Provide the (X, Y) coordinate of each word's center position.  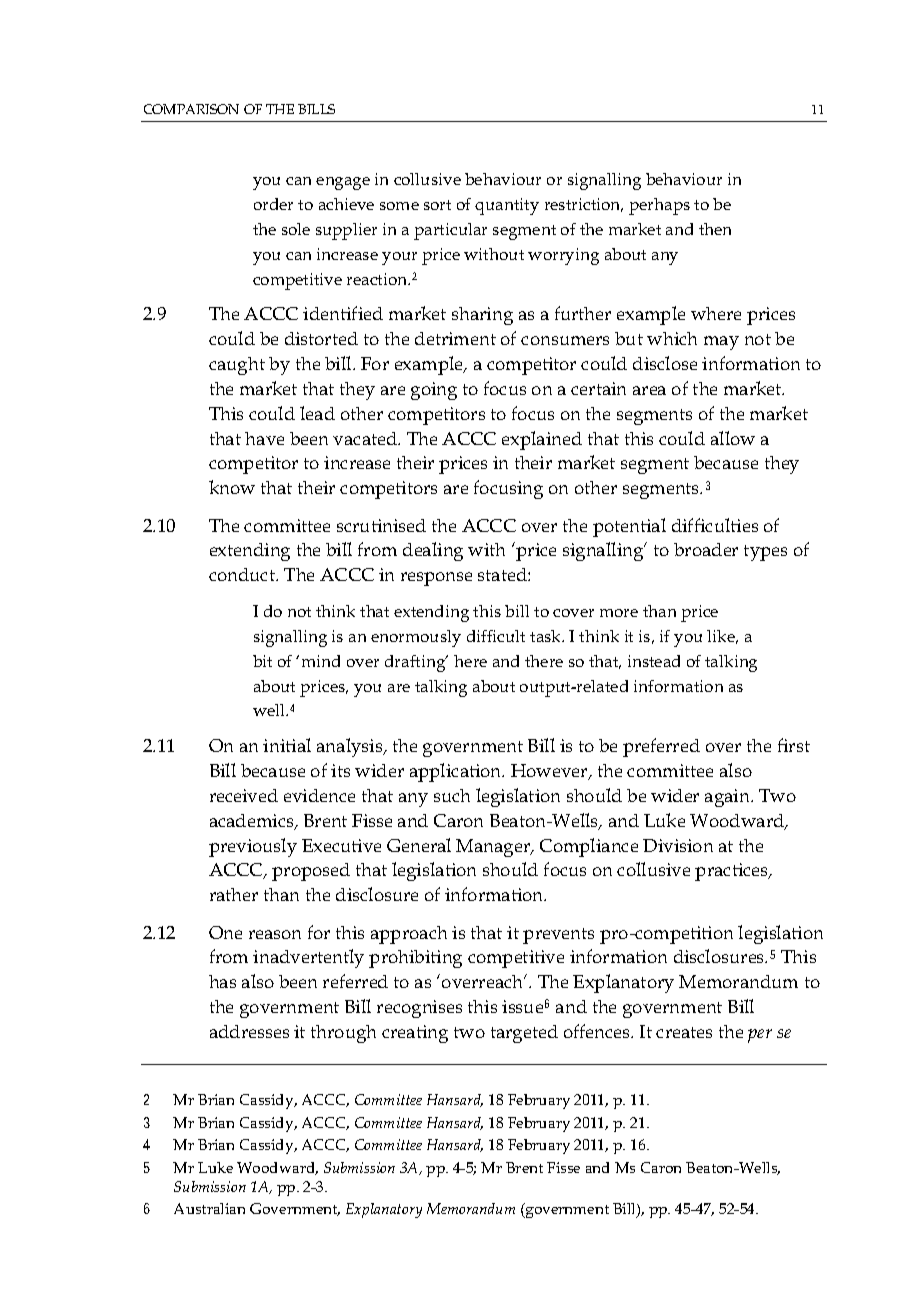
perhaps (659, 206)
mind (321, 661)
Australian (209, 1208)
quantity (507, 206)
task (547, 636)
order (273, 204)
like (722, 637)
